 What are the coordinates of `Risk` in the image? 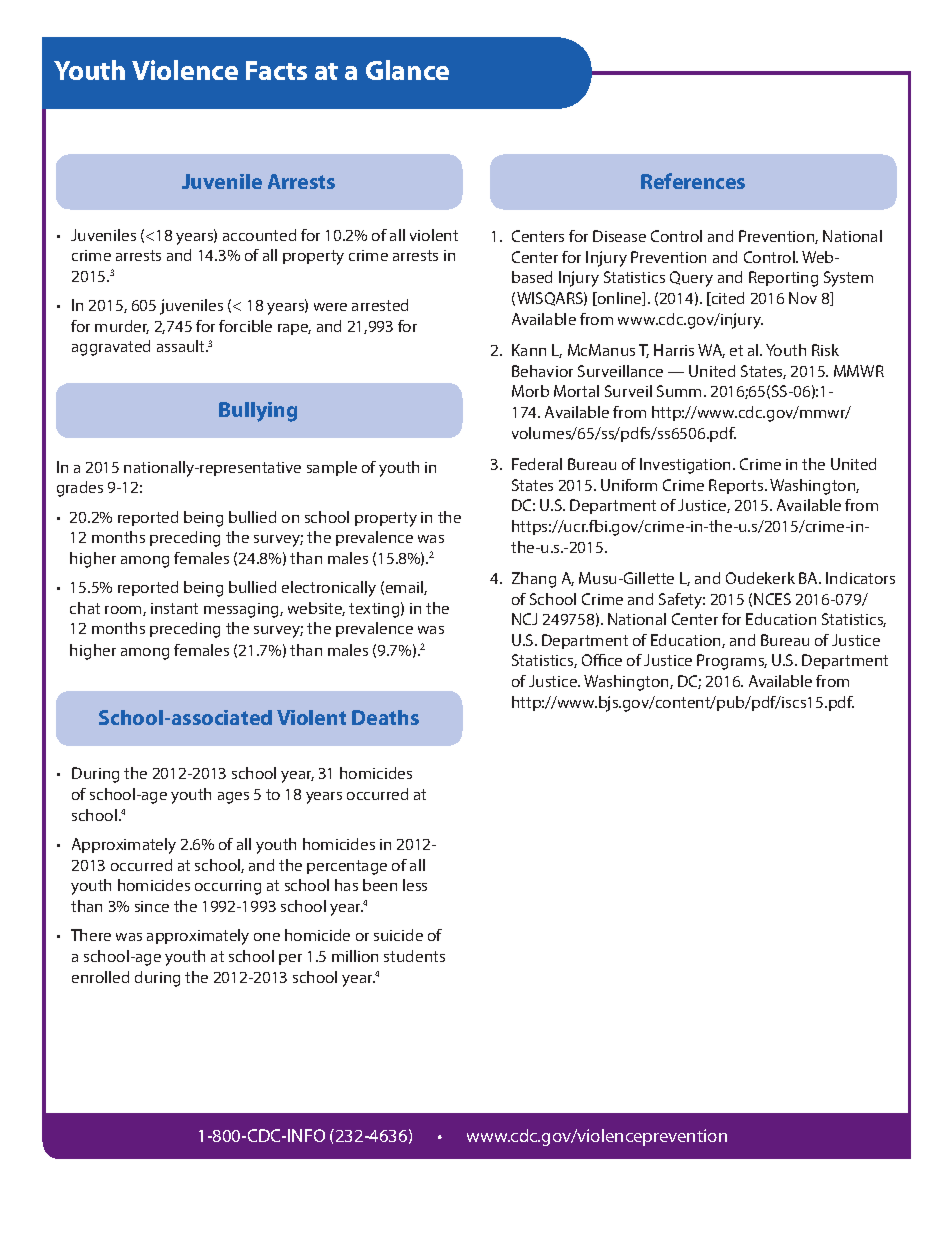 It's located at (825, 350).
